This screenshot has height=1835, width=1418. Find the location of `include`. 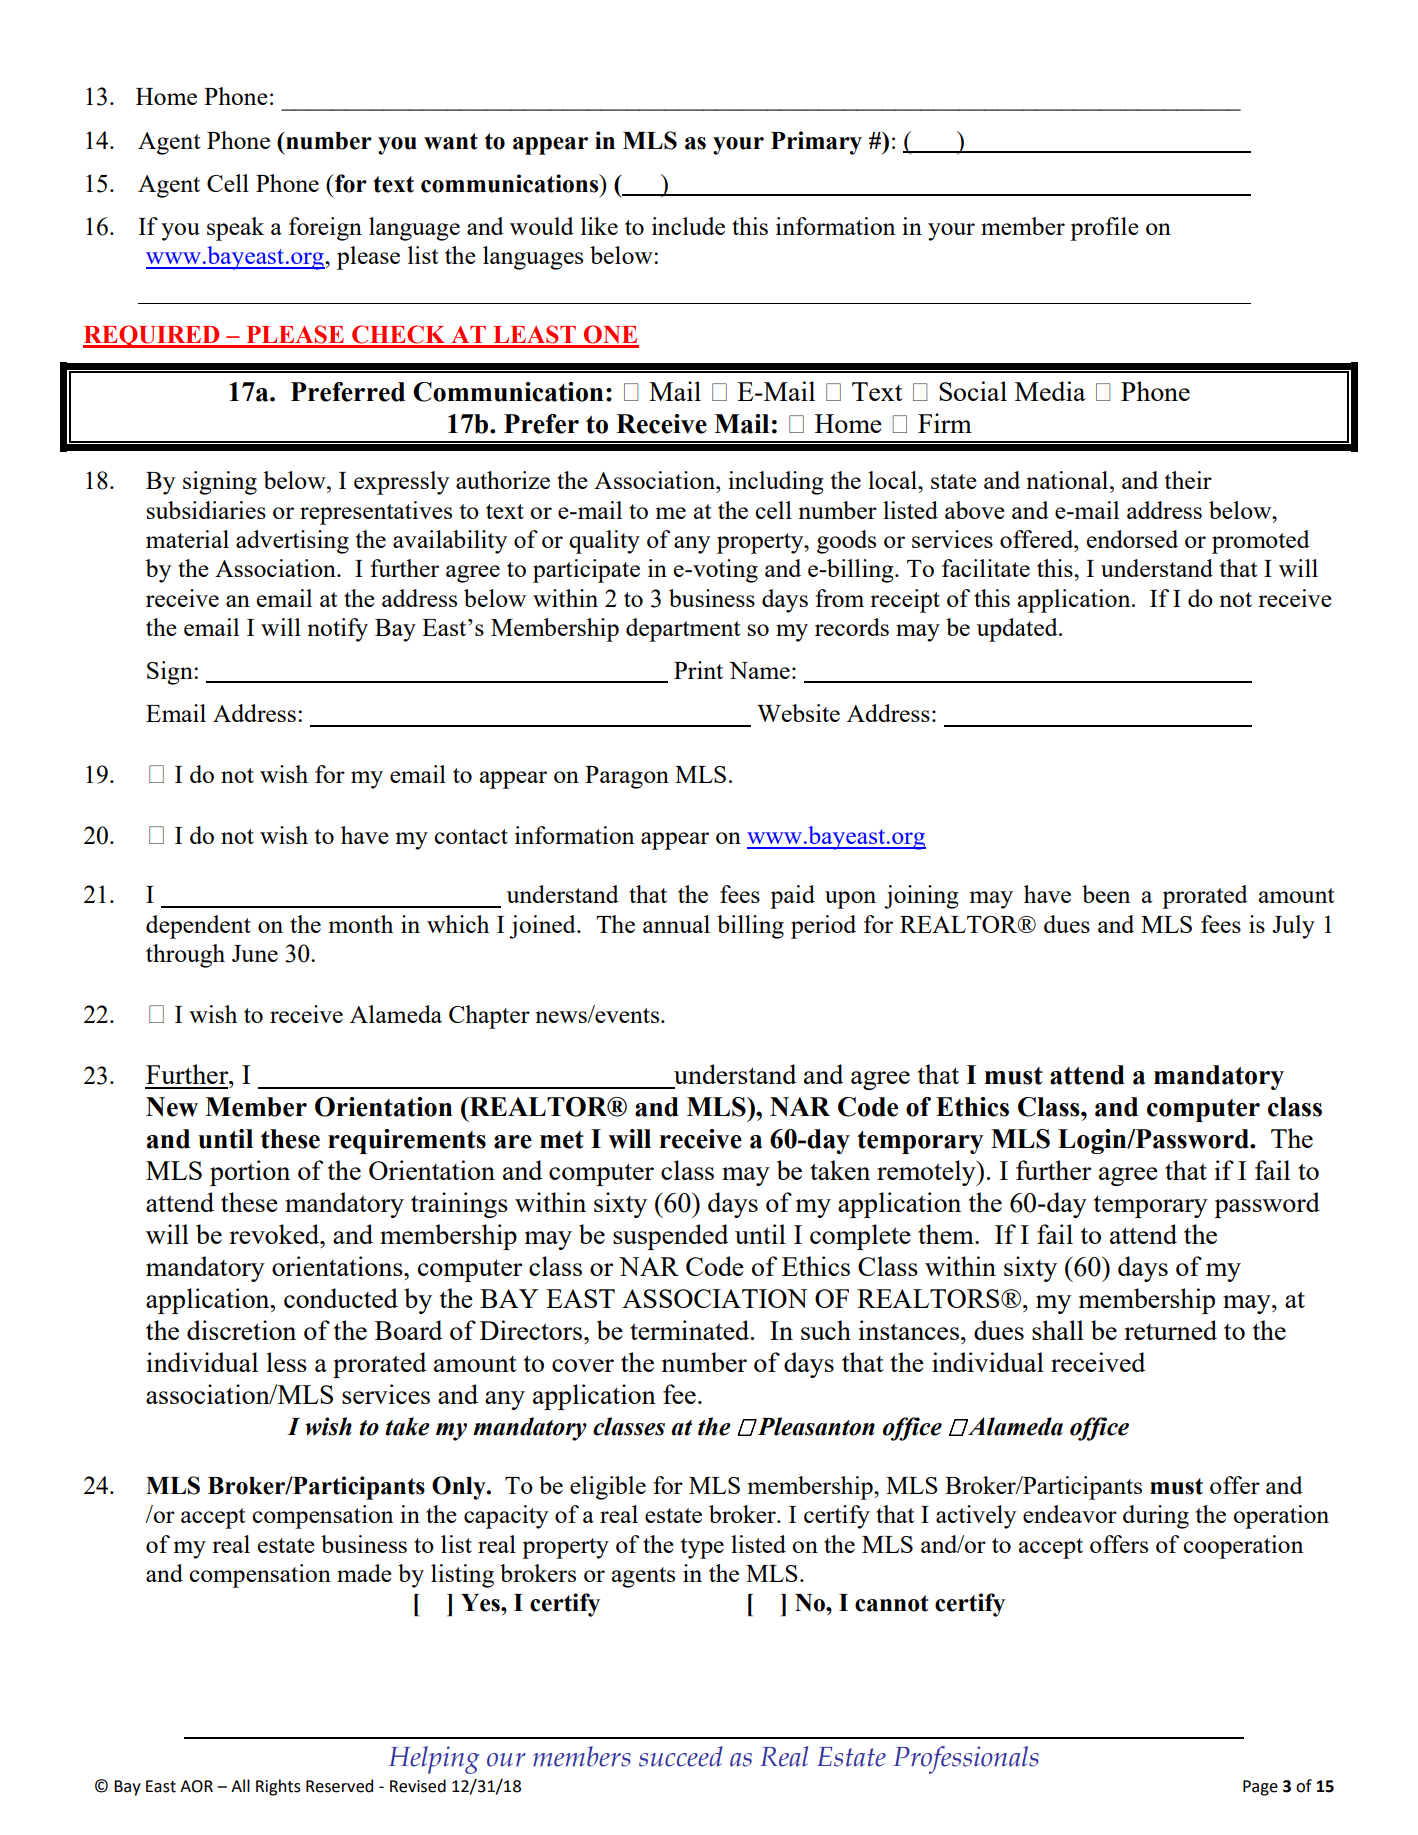

include is located at coordinates (688, 226).
